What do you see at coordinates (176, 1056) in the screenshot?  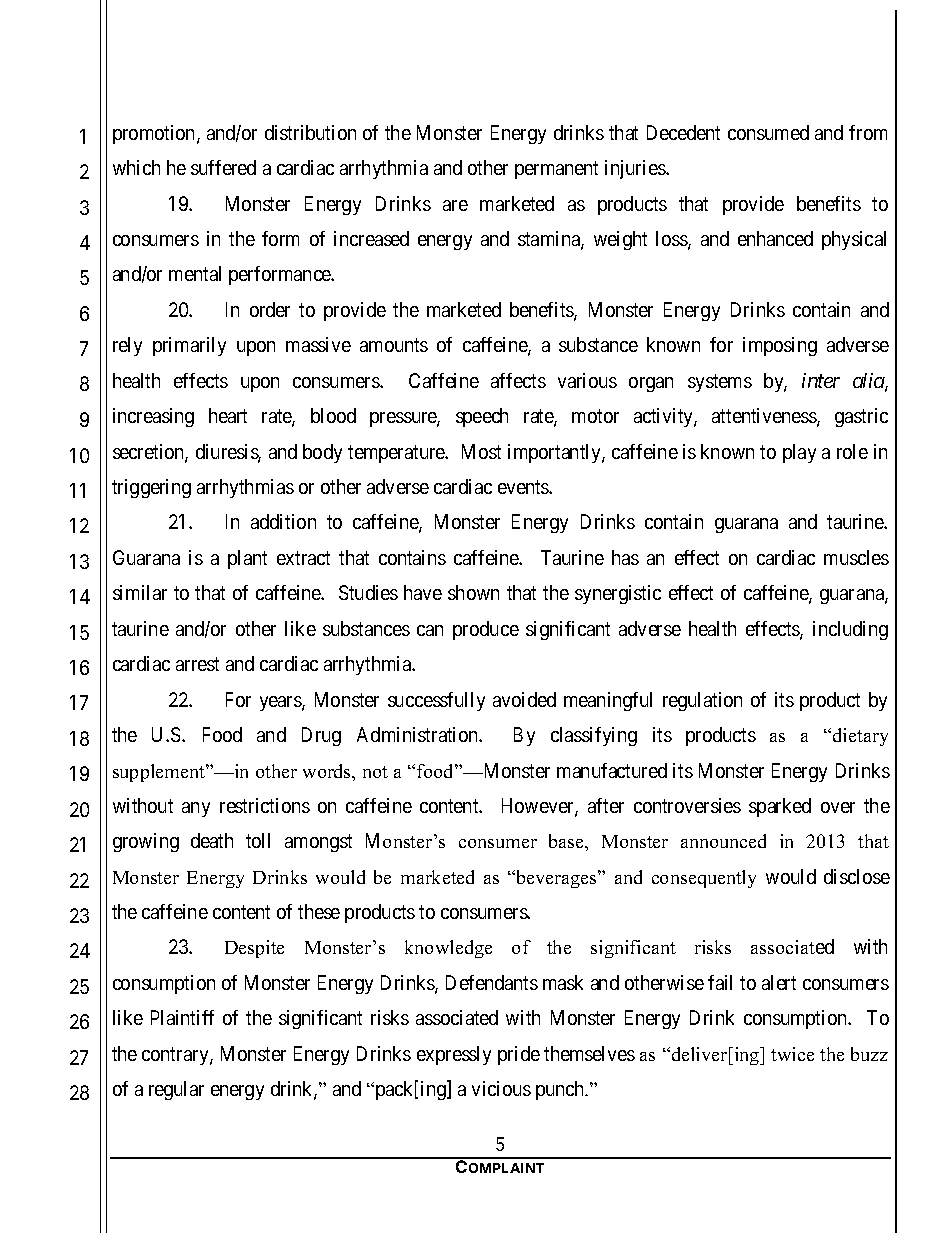 I see `contrary` at bounding box center [176, 1056].
